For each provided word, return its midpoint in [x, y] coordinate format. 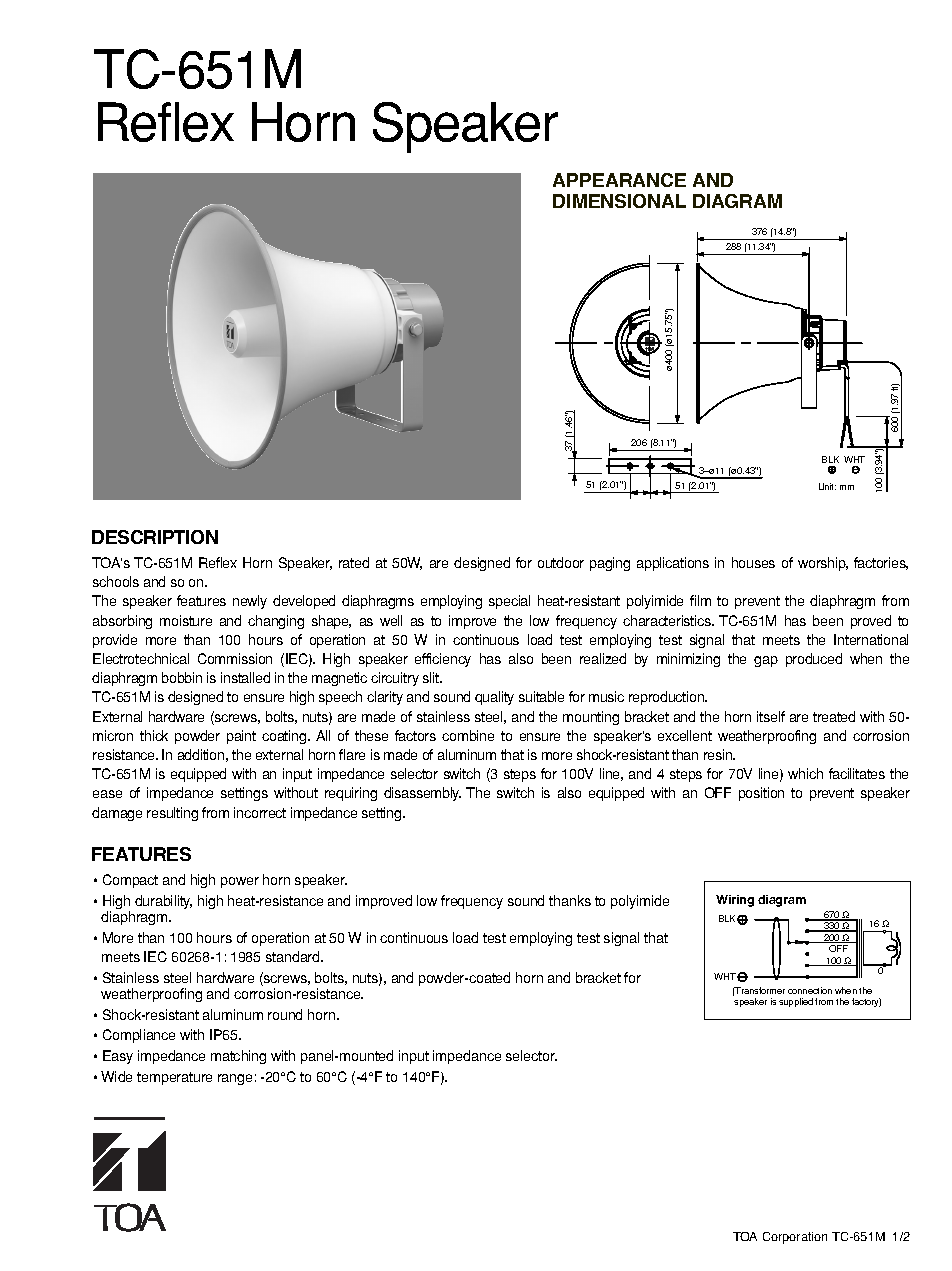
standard [294, 956]
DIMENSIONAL [619, 201]
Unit [827, 486]
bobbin [182, 677]
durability [163, 902]
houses [753, 562]
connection [810, 990]
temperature [174, 1078]
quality [494, 698]
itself [771, 716]
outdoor [561, 562]
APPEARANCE [619, 180]
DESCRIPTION [155, 537]
